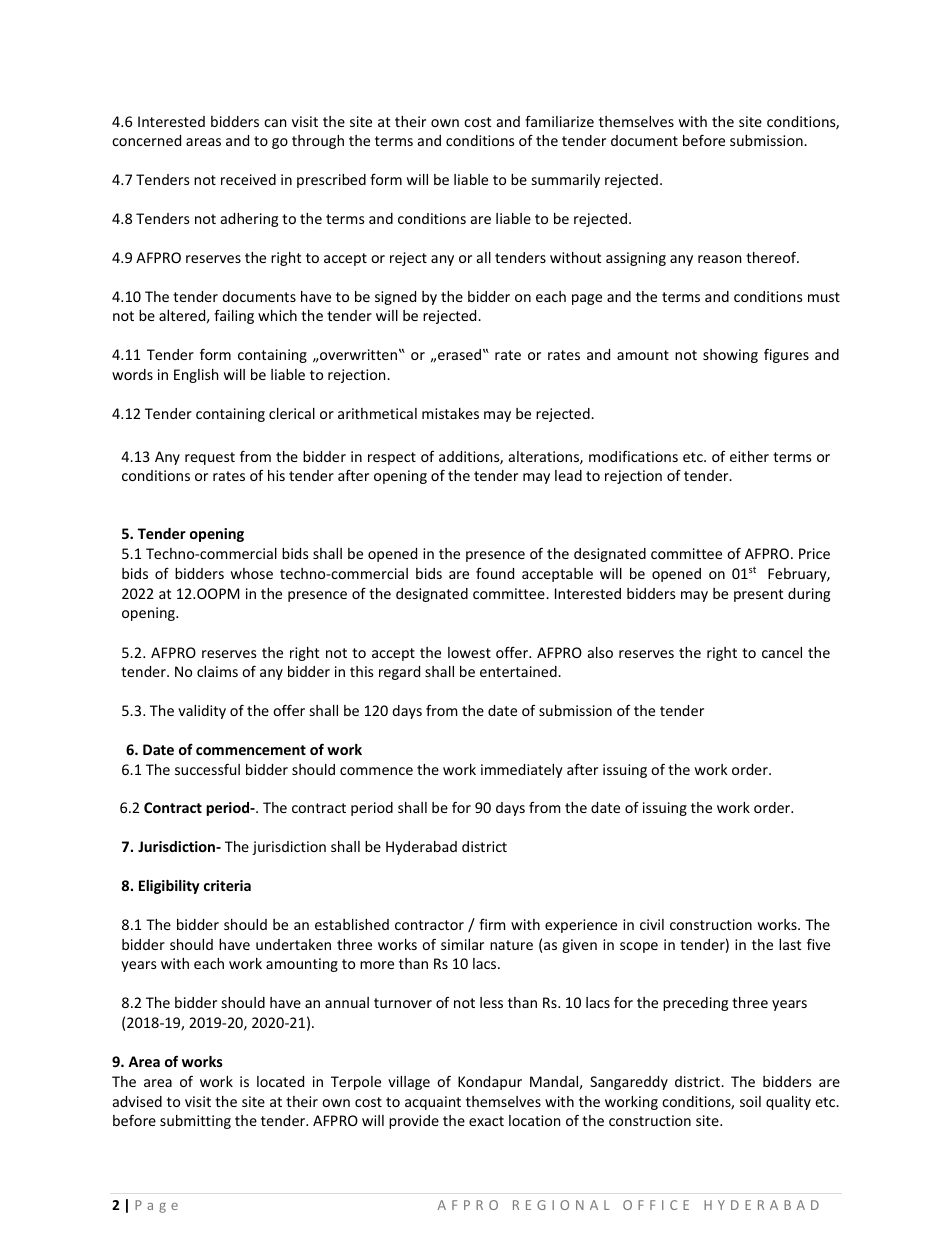 The width and height of the document is (952, 1233). I want to click on cancel, so click(782, 652).
